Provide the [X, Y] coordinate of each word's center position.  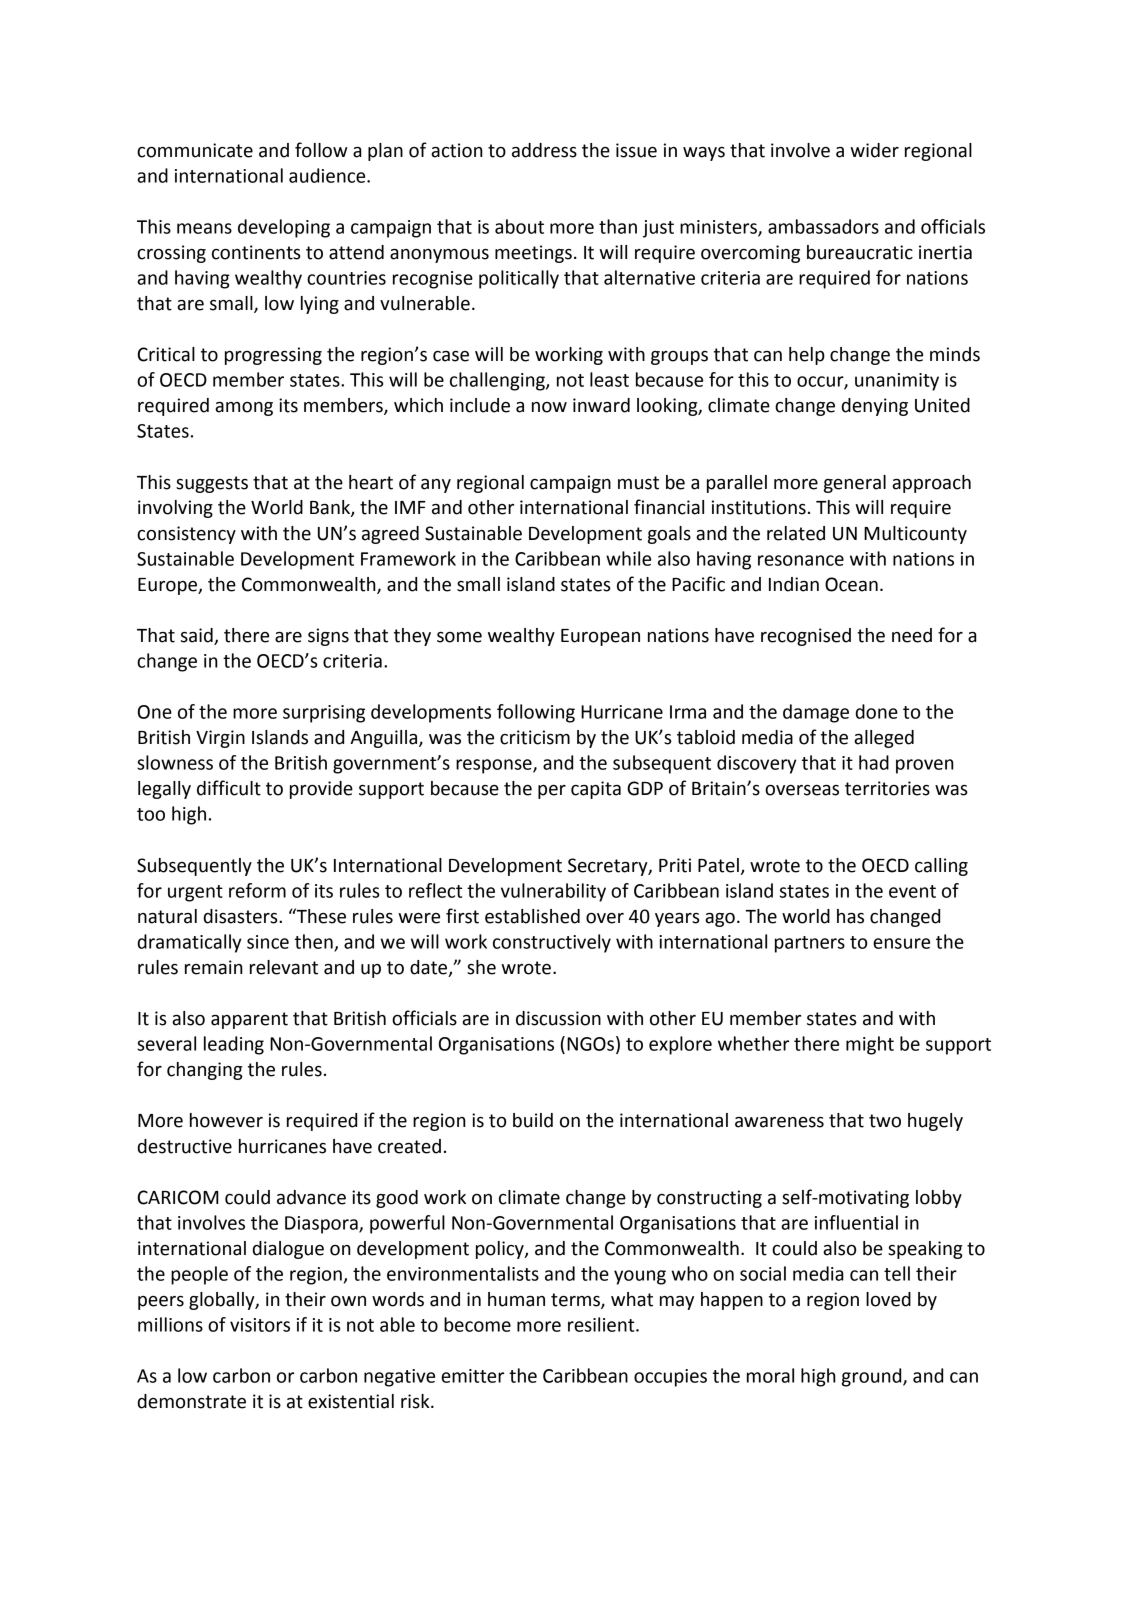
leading [234, 1045]
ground [873, 1377]
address [544, 150]
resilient [602, 1324]
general [855, 484]
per [552, 792]
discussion [558, 1018]
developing [284, 228]
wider [874, 150]
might [870, 1045]
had [874, 762]
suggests [212, 484]
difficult [229, 788]
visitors [260, 1325]
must [638, 483]
